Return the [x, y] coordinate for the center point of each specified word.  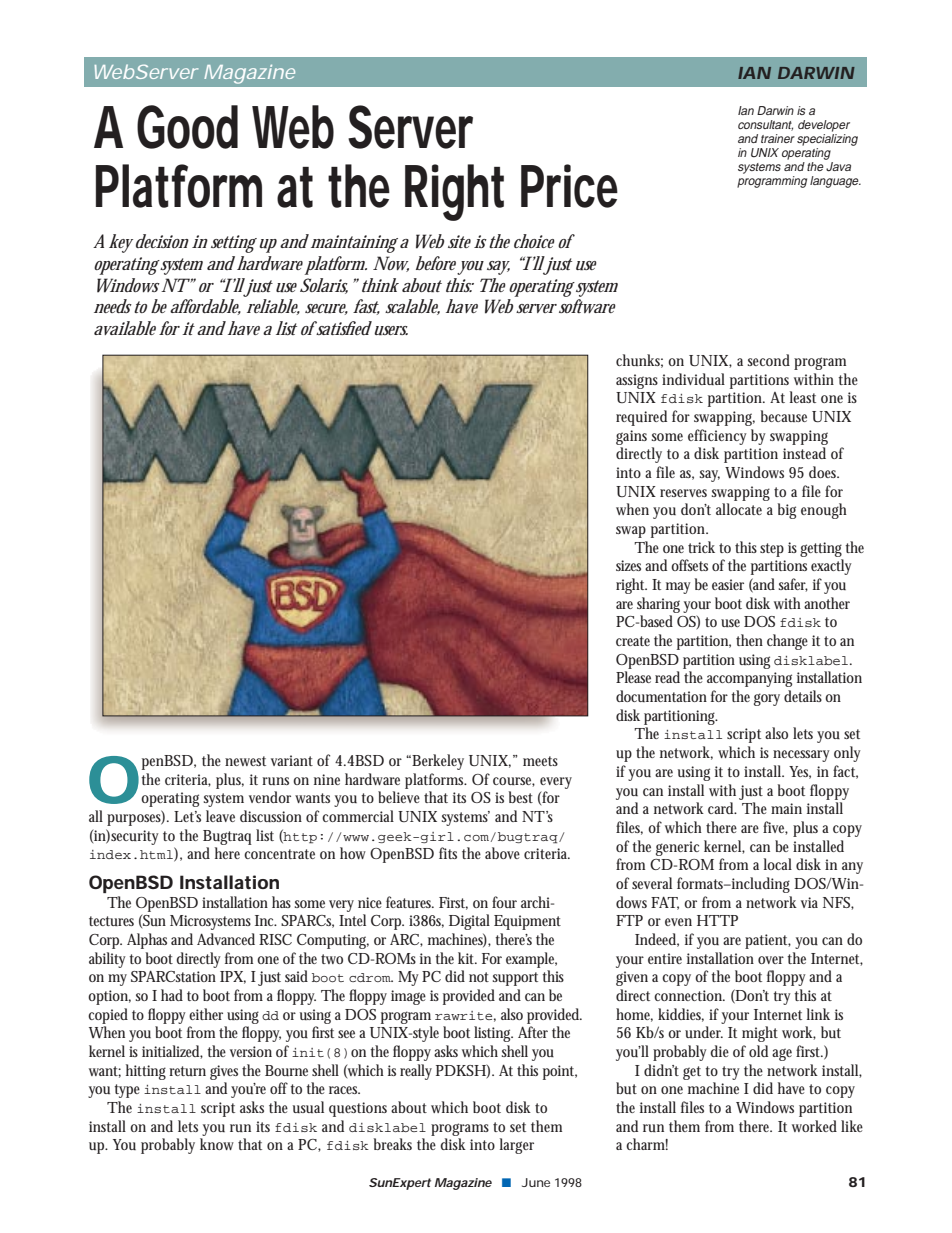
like [852, 1126]
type [127, 1091]
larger [517, 1146]
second [769, 360]
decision [162, 241]
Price [569, 186]
